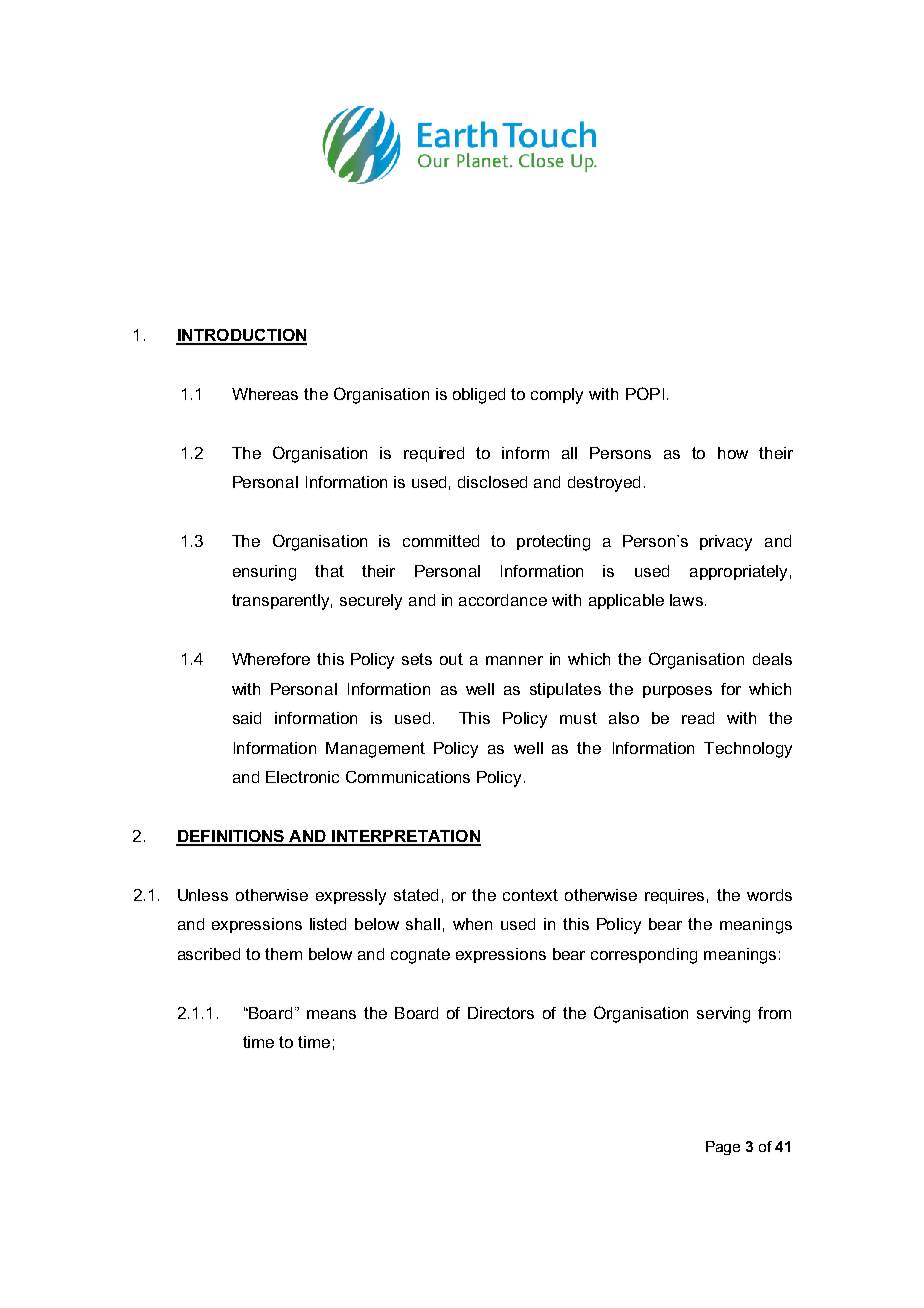 The height and width of the document is (1308, 924). Describe the element at coordinates (501, 1013) in the document. I see `Directors` at that location.
